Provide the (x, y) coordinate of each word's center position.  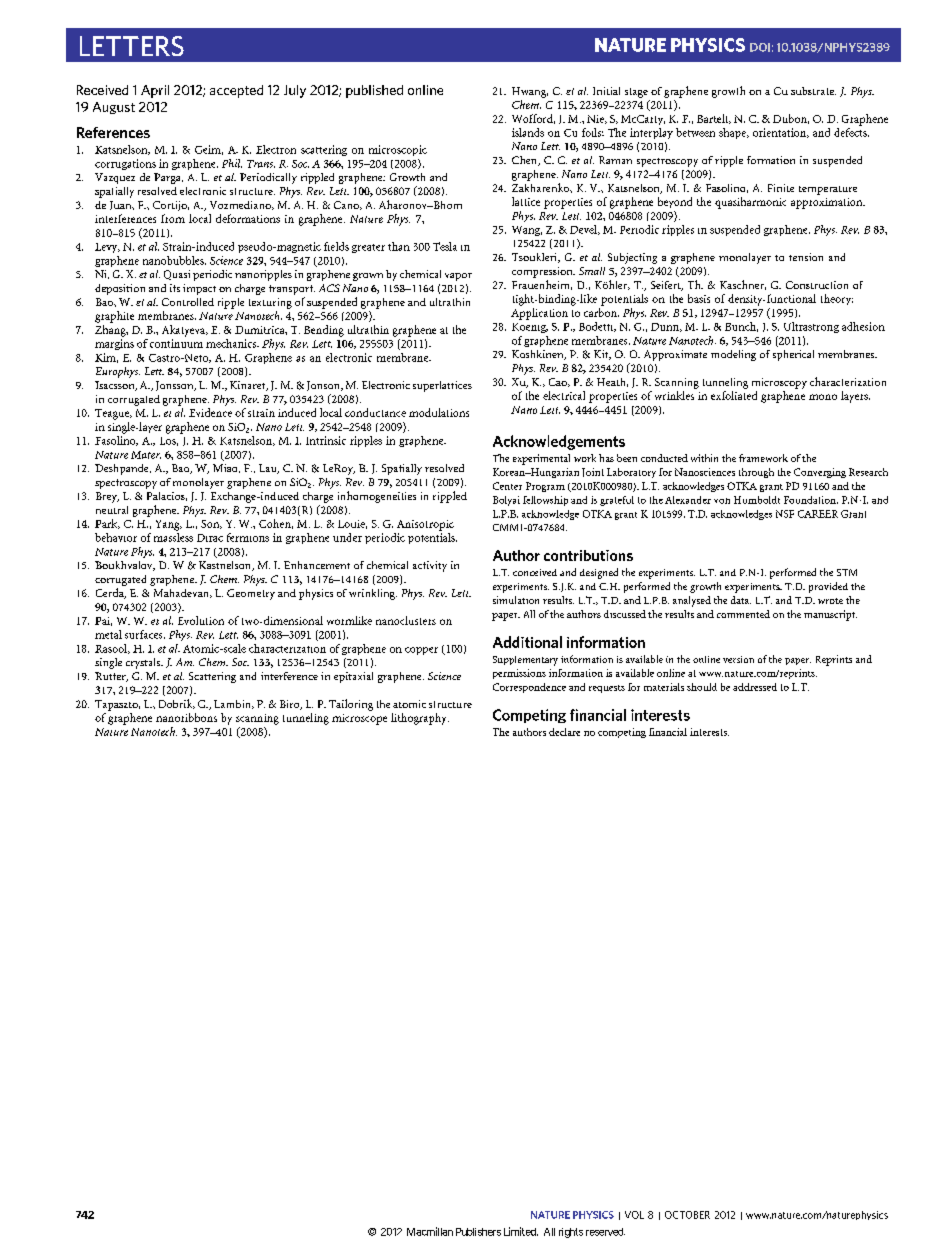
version (738, 659)
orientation (781, 133)
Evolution (201, 620)
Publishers (478, 1232)
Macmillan (430, 1231)
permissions (519, 674)
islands (528, 132)
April (155, 91)
